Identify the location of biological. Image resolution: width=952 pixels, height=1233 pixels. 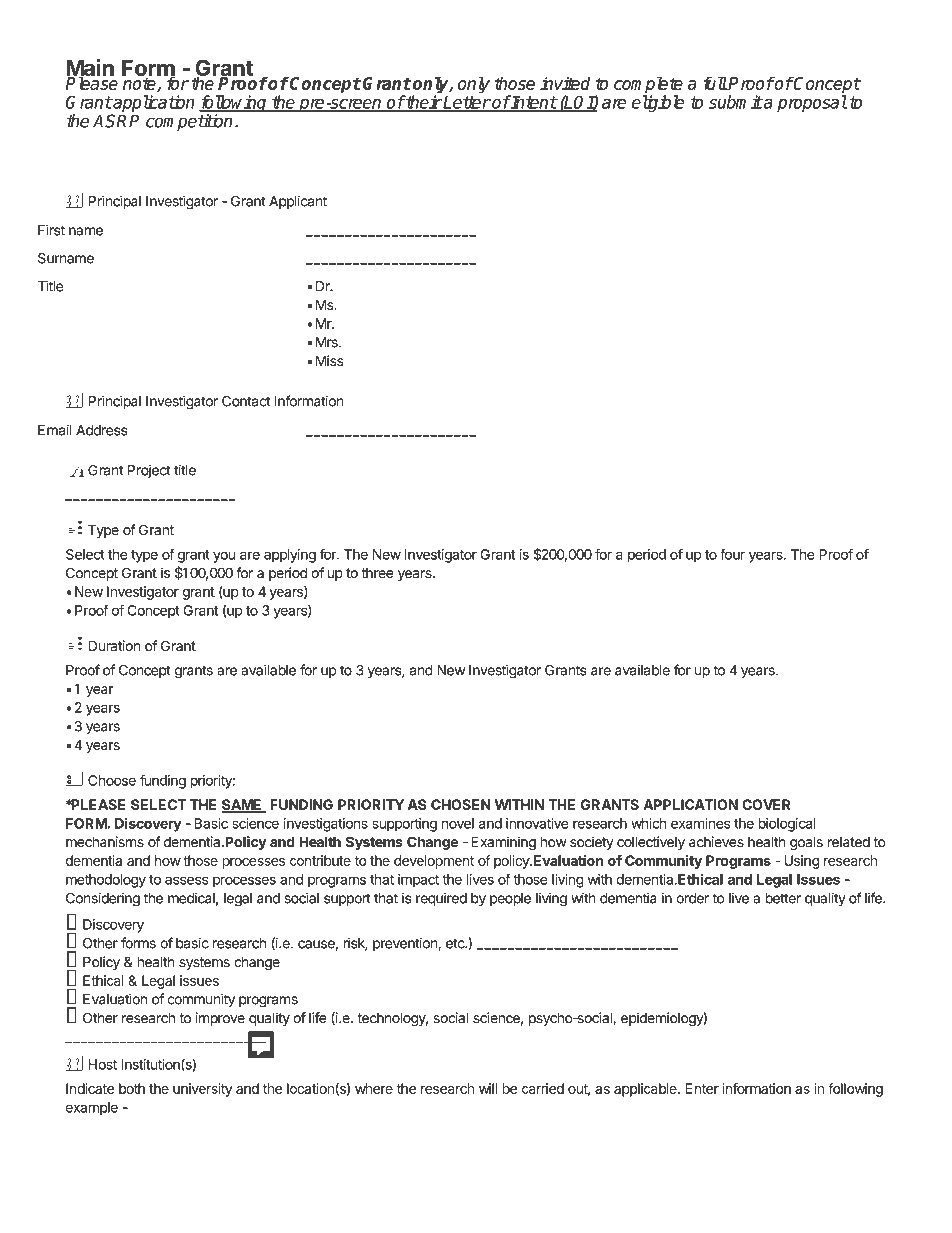
(787, 825).
